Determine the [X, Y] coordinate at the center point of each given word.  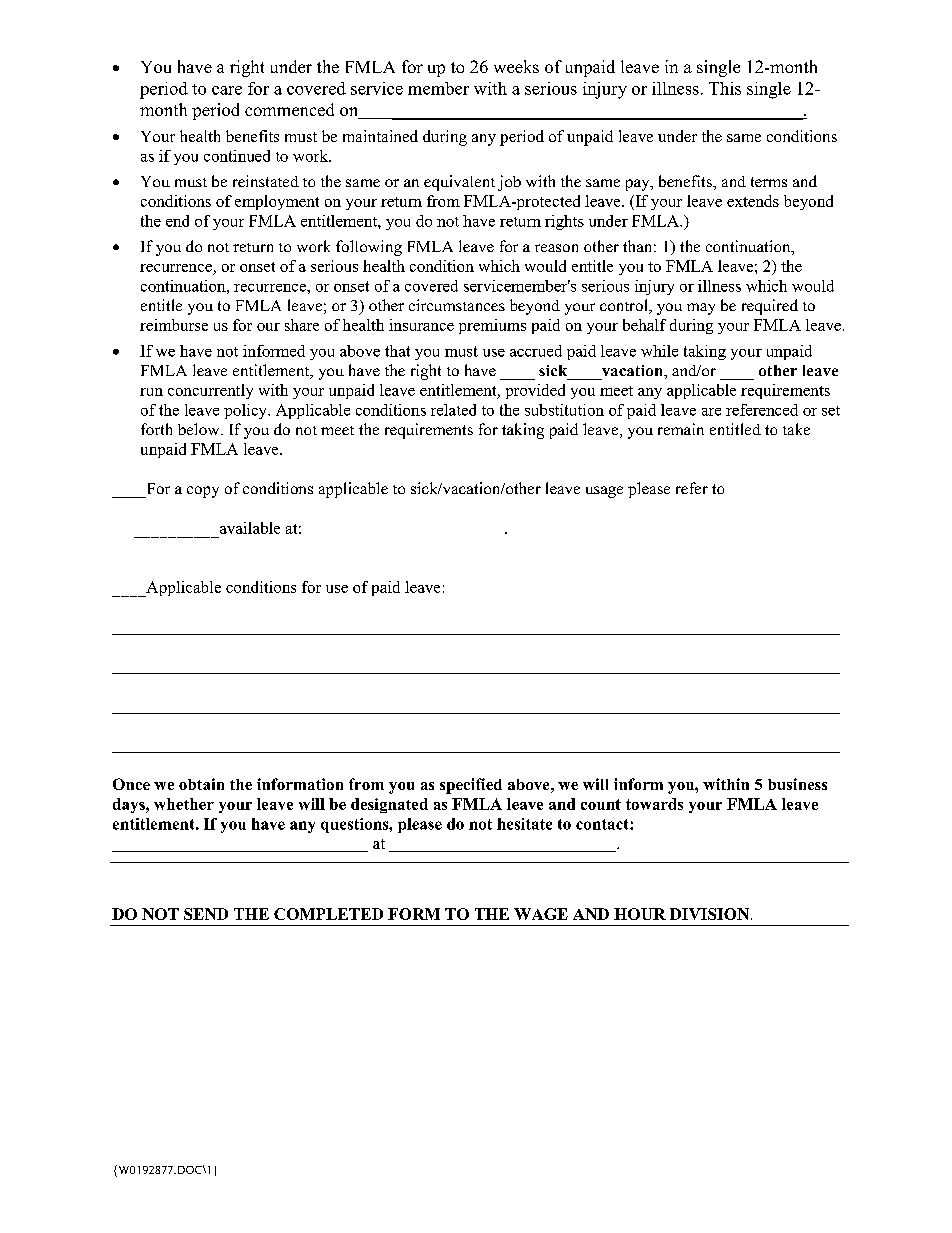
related [453, 410]
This [725, 88]
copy [203, 492]
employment [277, 202]
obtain [201, 784]
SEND [206, 914]
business [797, 784]
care [227, 90]
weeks [516, 66]
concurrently [210, 391]
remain [681, 429]
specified [471, 786]
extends [753, 201]
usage [604, 492]
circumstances [457, 305]
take [796, 429]
